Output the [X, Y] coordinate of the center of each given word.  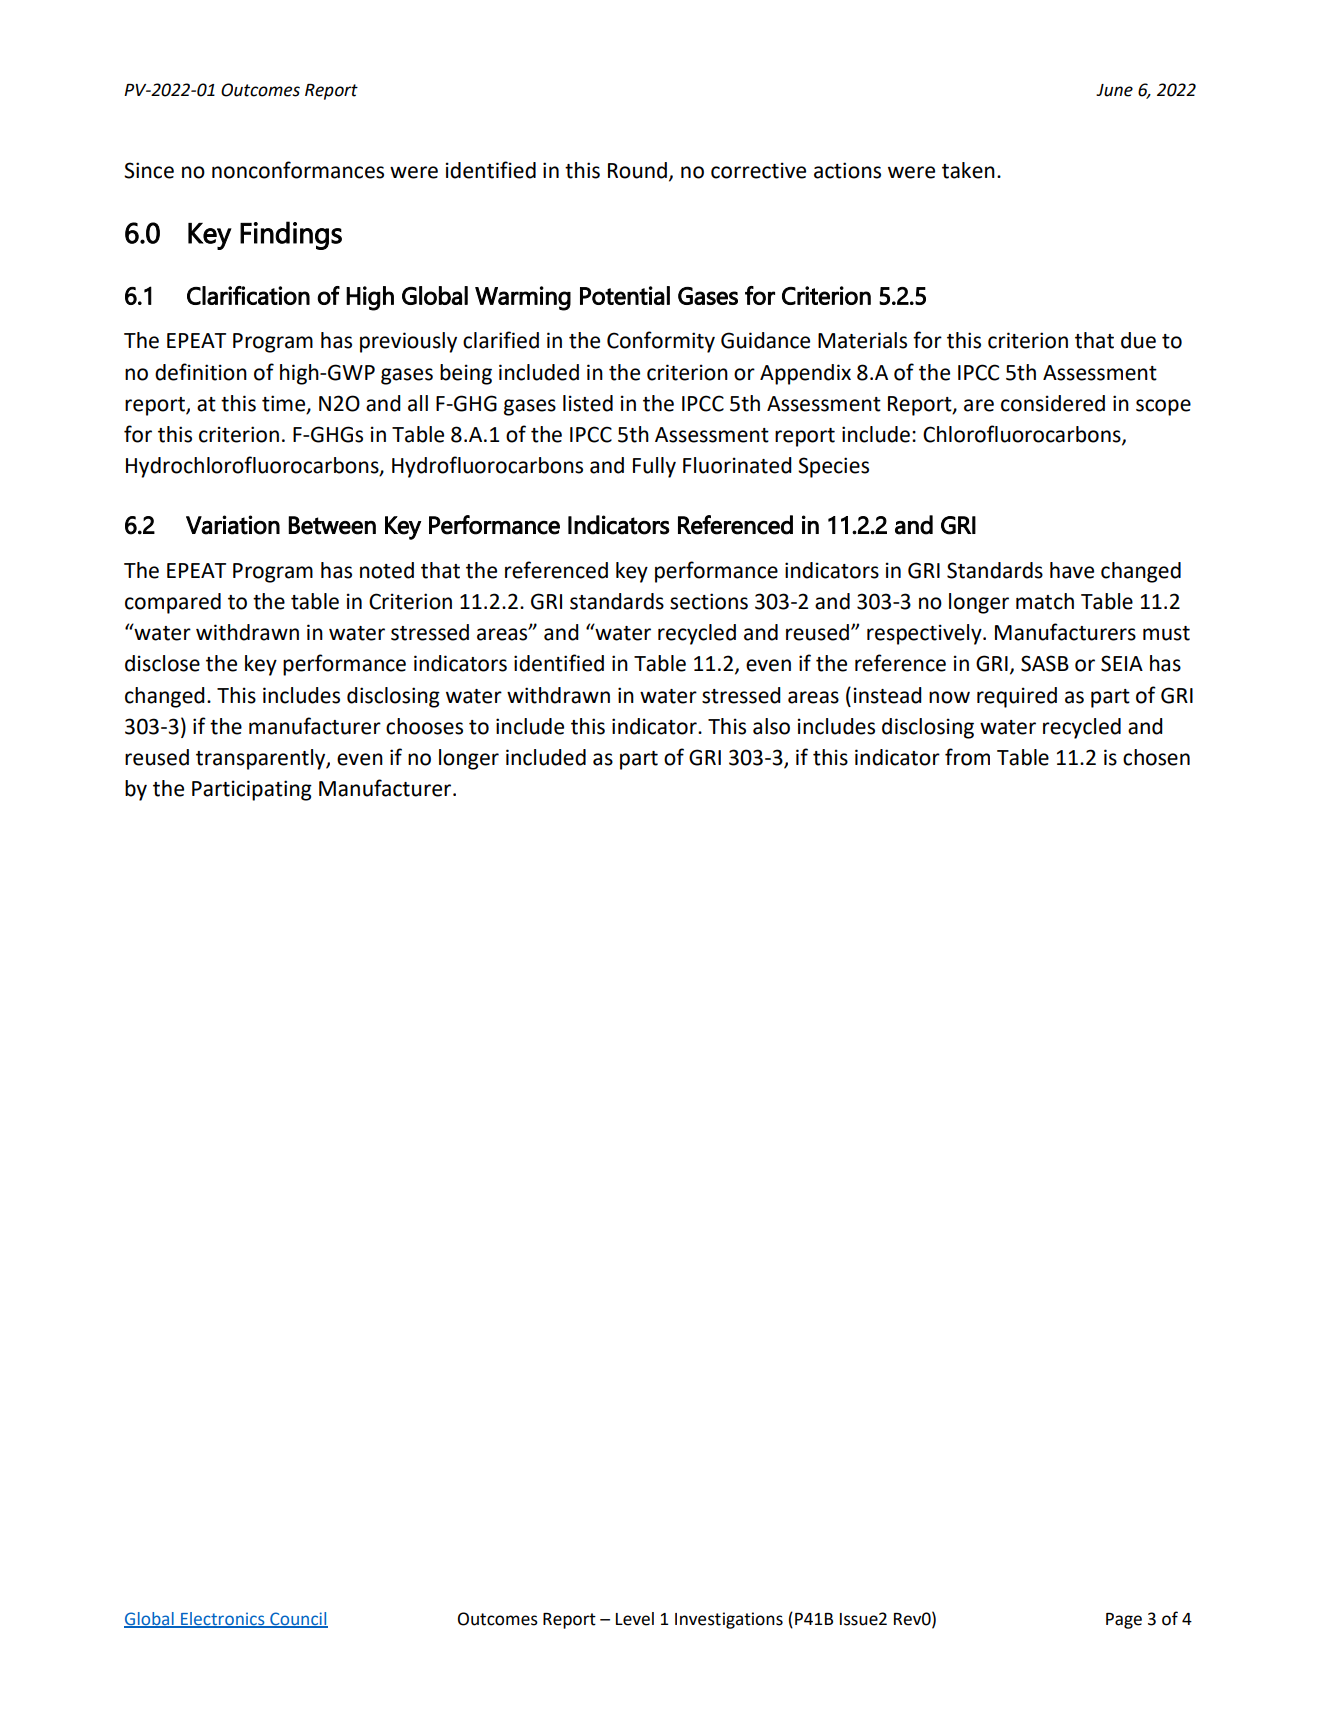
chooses [424, 726]
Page [1124, 1621]
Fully [654, 467]
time [285, 404]
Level [635, 1619]
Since [149, 170]
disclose [162, 663]
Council [298, 1619]
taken [968, 170]
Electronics [223, 1619]
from [967, 757]
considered [1053, 403]
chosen [1156, 757]
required [1017, 697]
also [771, 726]
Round [637, 170]
